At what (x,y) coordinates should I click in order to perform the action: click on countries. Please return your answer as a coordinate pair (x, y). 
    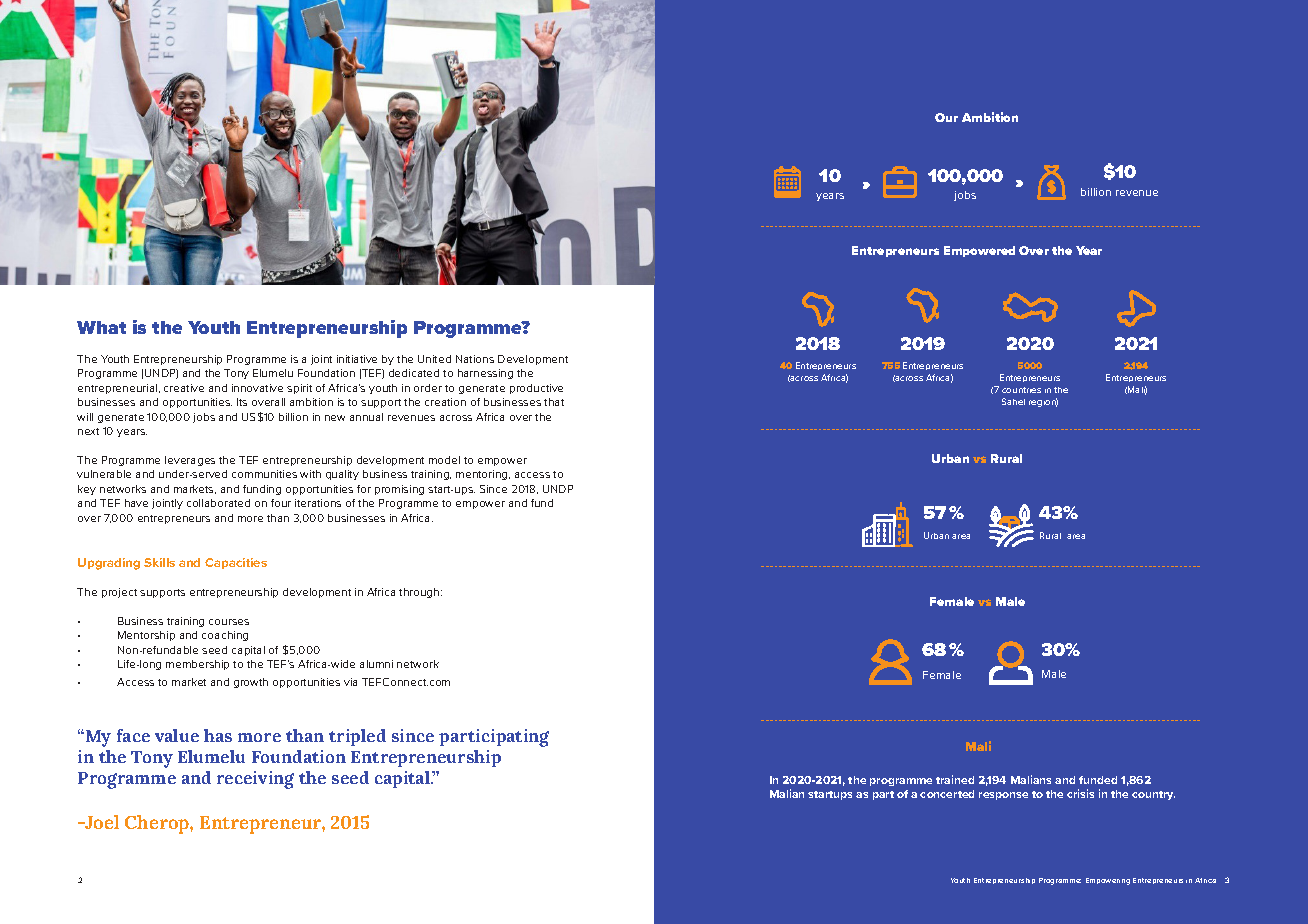
    Looking at the image, I should click on (1021, 390).
